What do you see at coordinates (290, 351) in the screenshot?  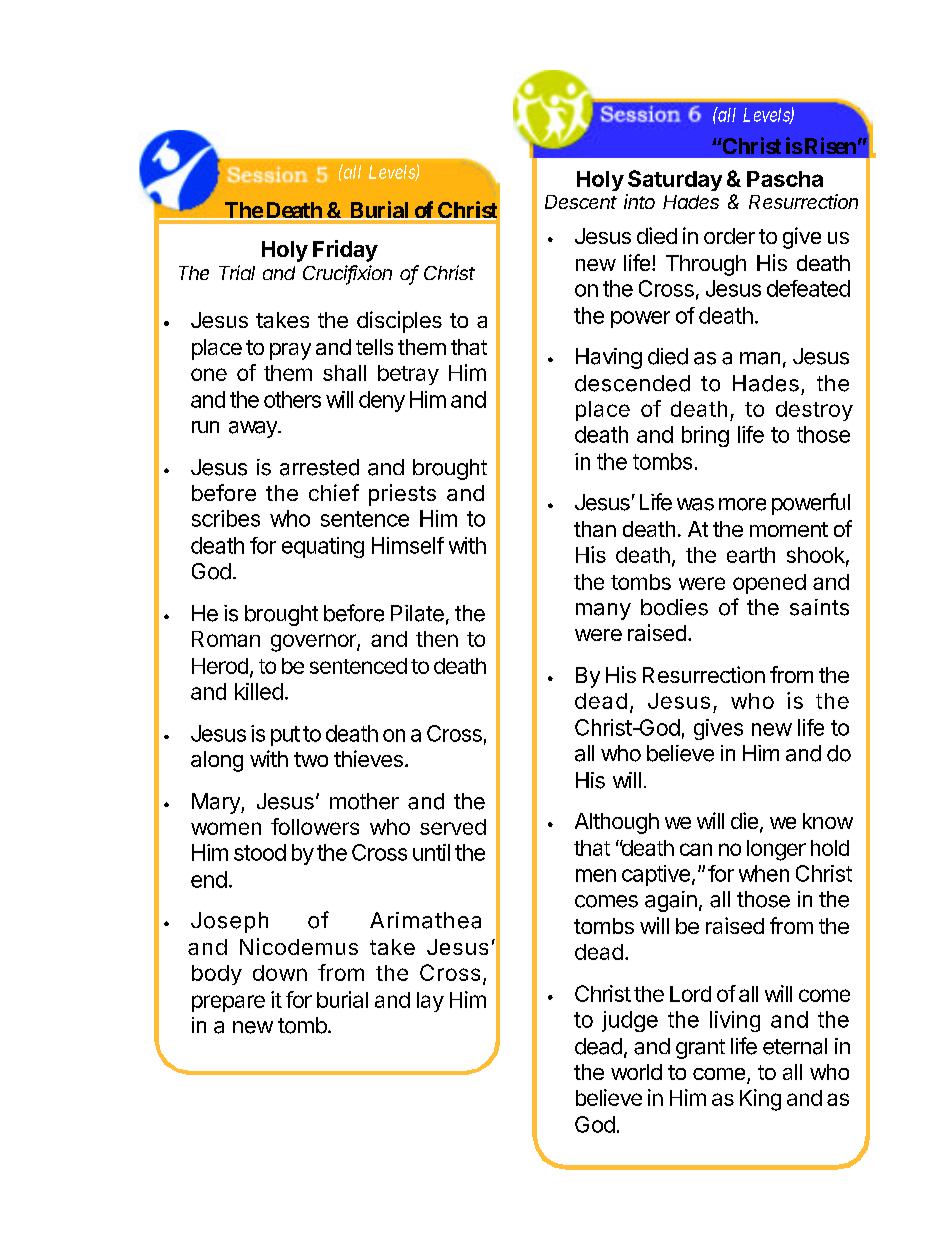 I see `pray` at bounding box center [290, 351].
